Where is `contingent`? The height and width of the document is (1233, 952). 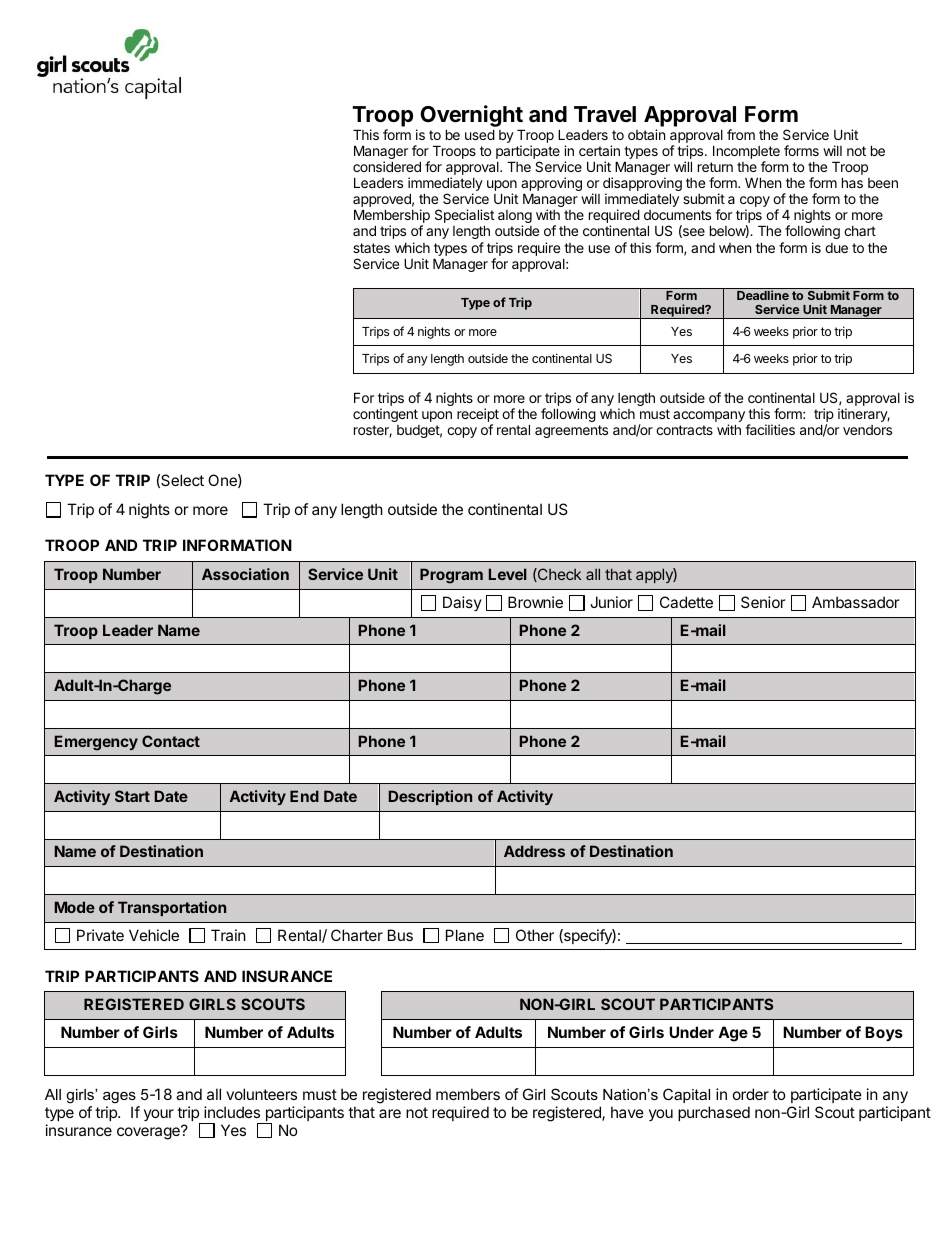 contingent is located at coordinates (385, 415).
